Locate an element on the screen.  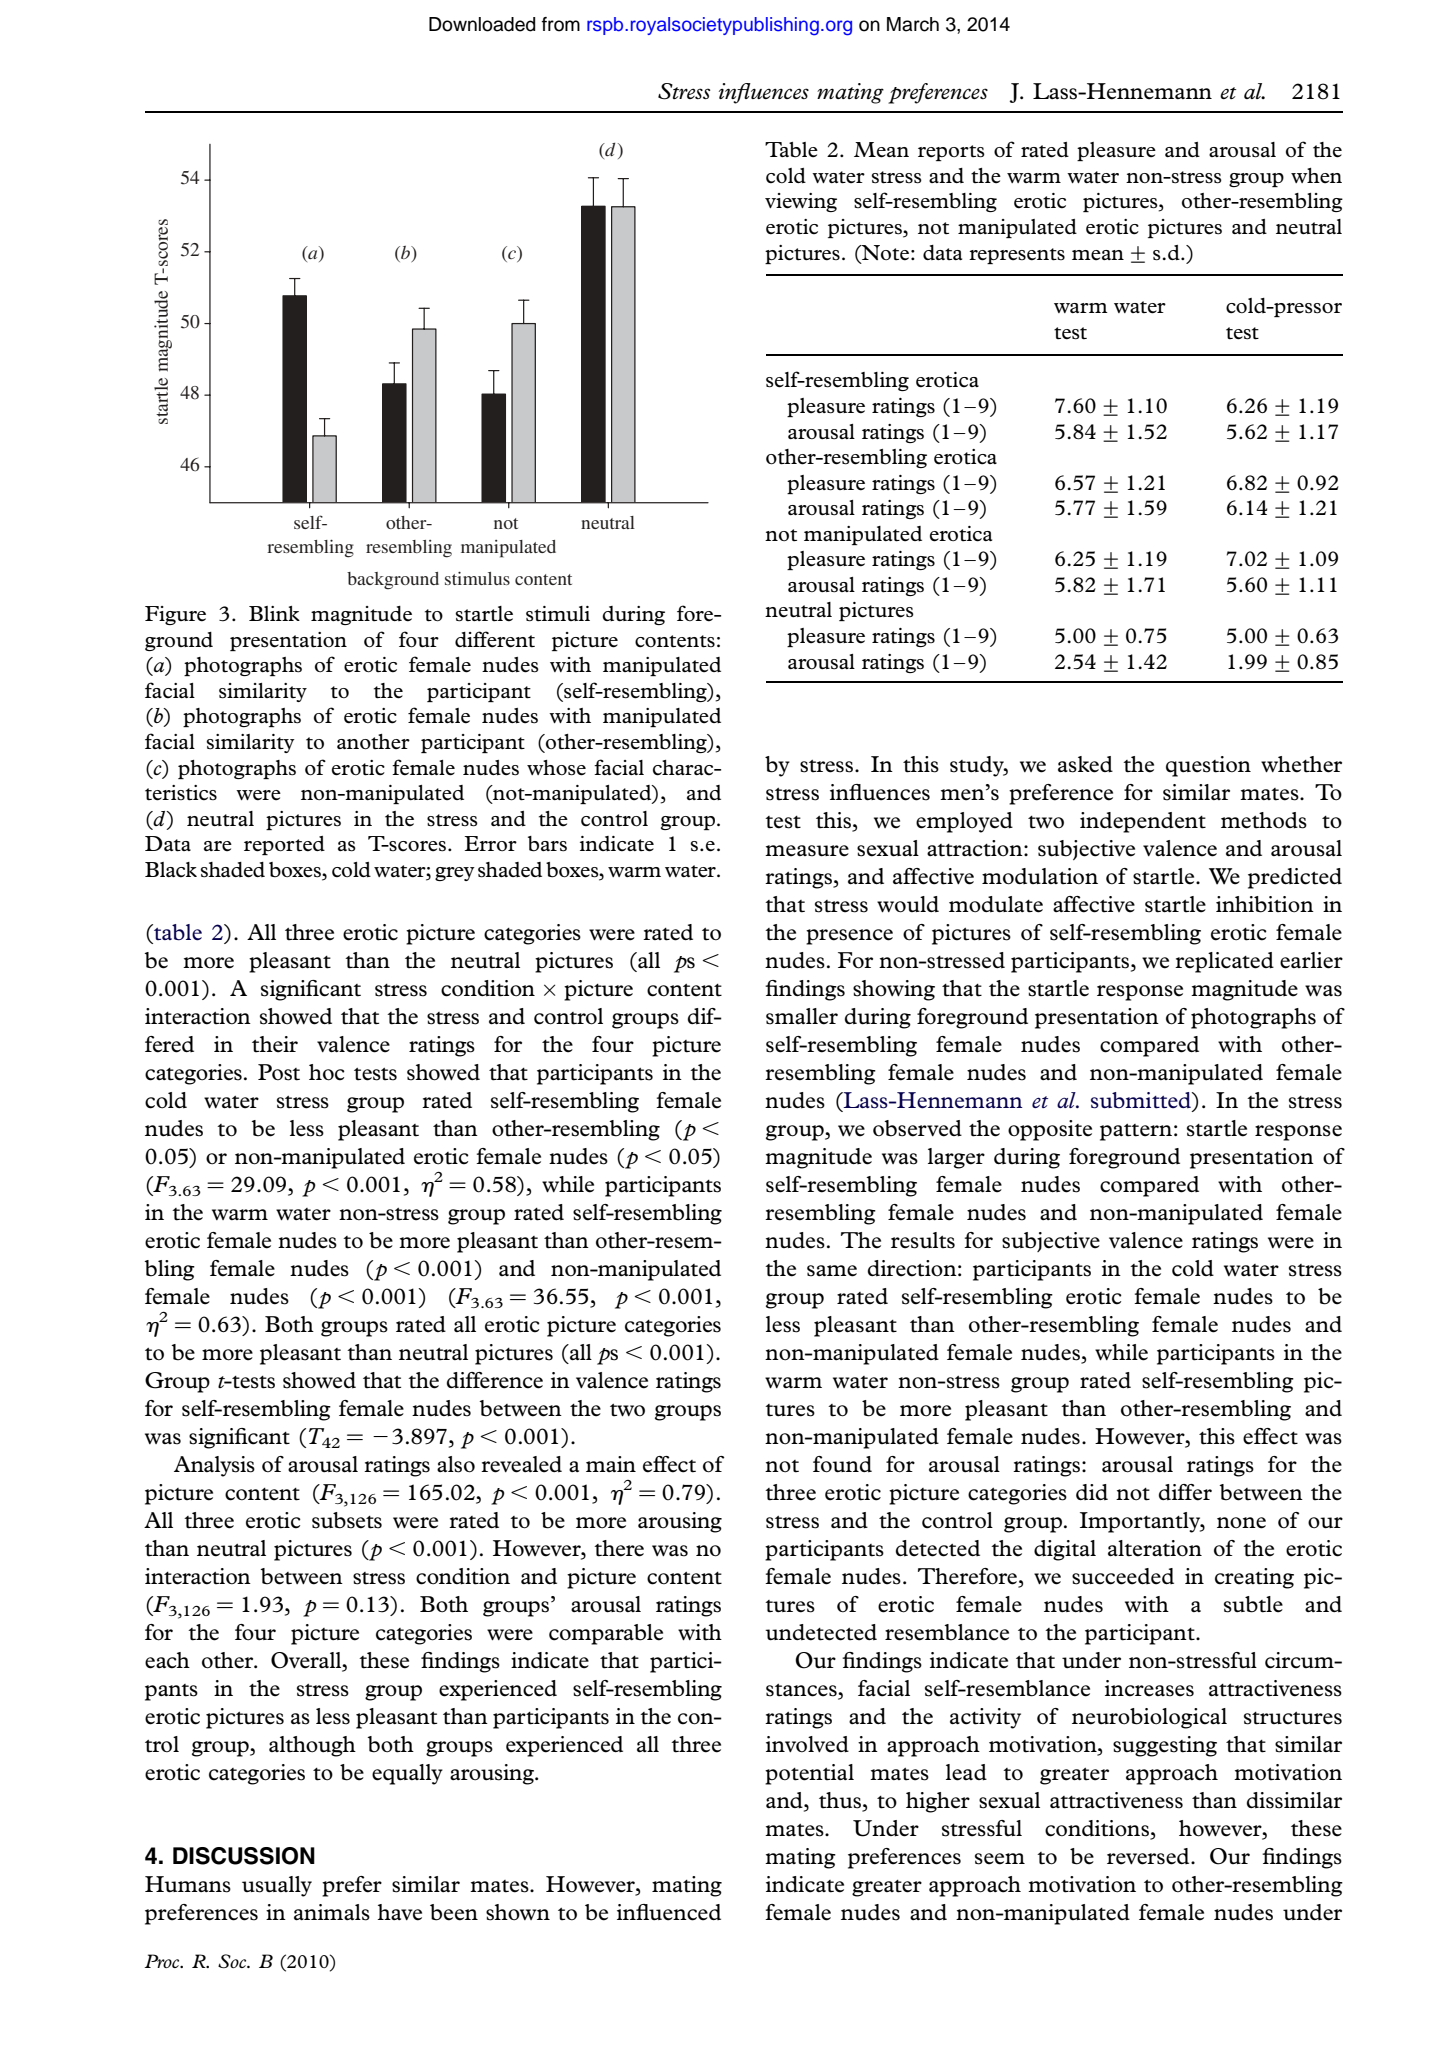
same is located at coordinates (832, 1271).
